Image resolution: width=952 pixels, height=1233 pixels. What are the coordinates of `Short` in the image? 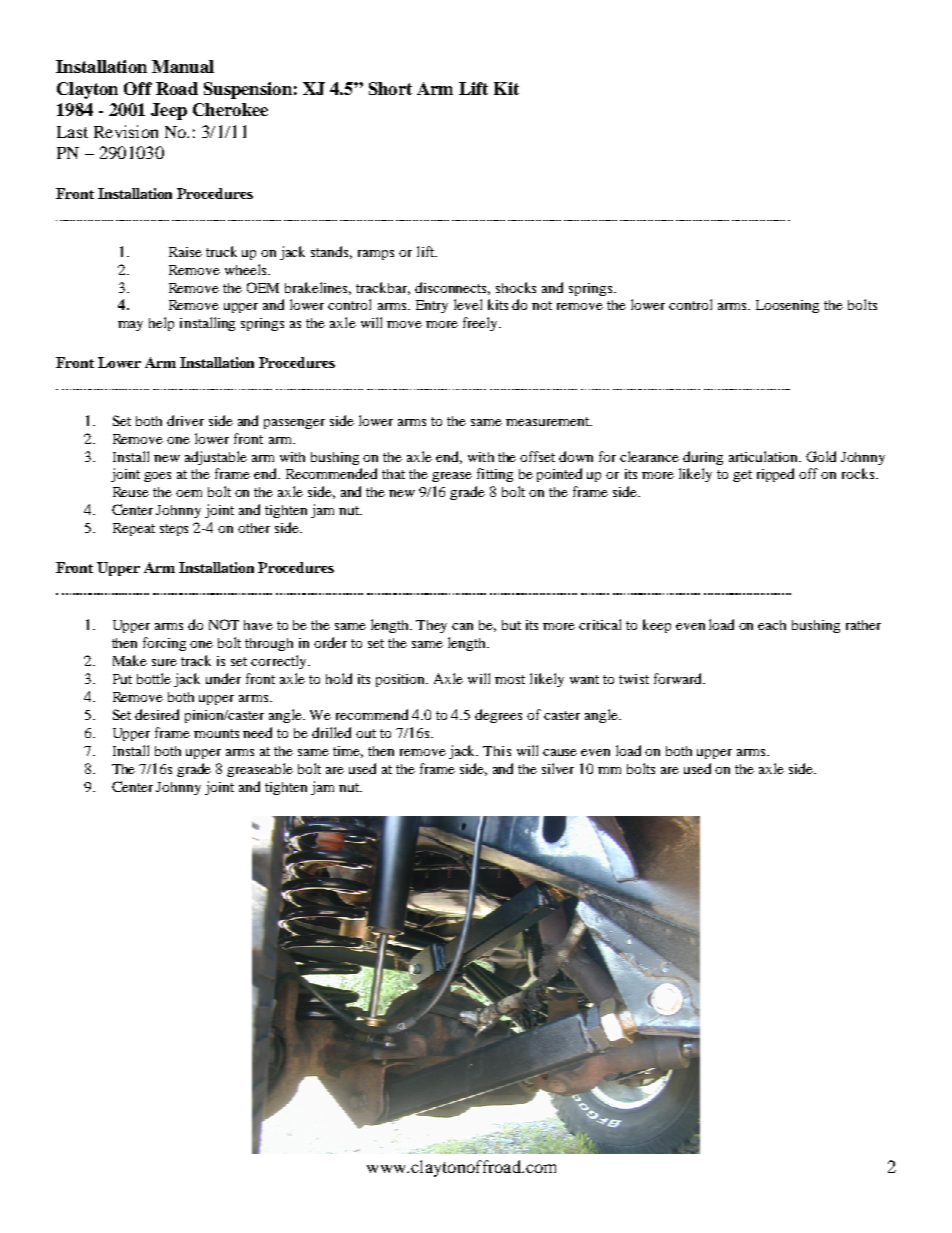 It's located at (390, 88).
